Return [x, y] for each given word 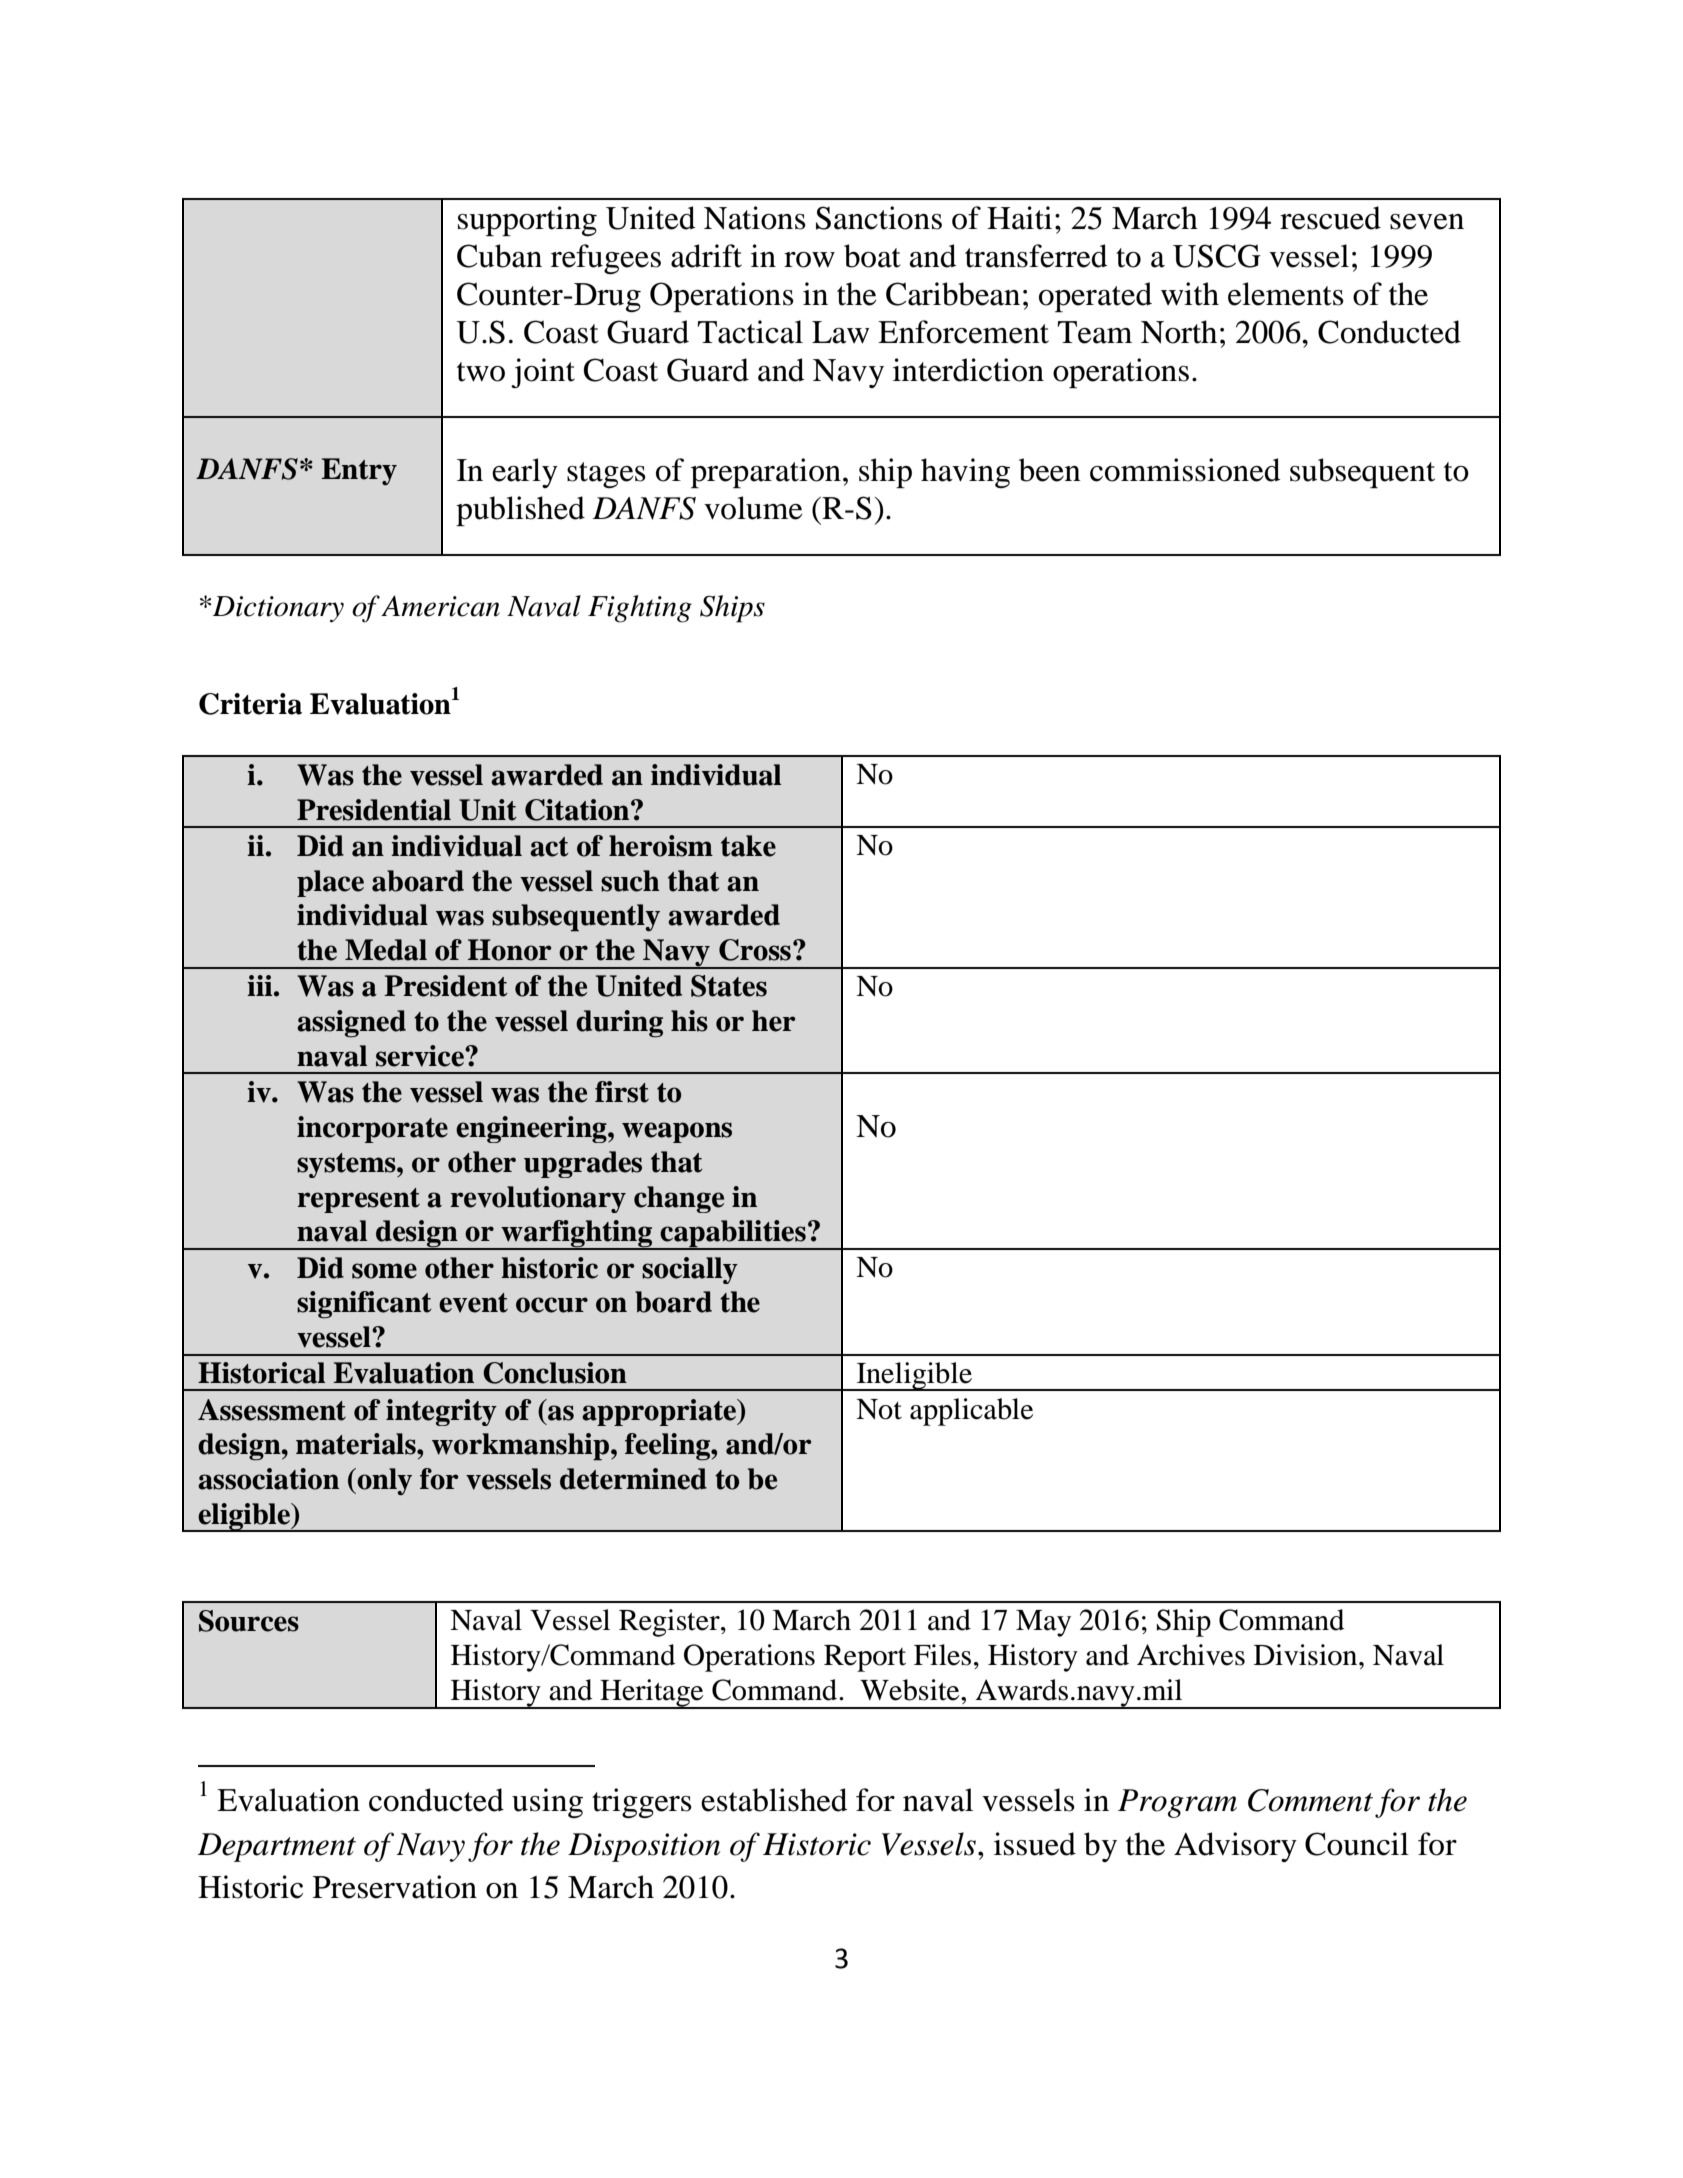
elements [1286, 294]
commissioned [1185, 470]
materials [357, 1444]
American [440, 606]
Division [1307, 1655]
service [421, 1056]
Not [879, 1409]
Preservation [395, 1887]
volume [753, 508]
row [809, 260]
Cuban [499, 256]
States [729, 986]
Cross [755, 950]
